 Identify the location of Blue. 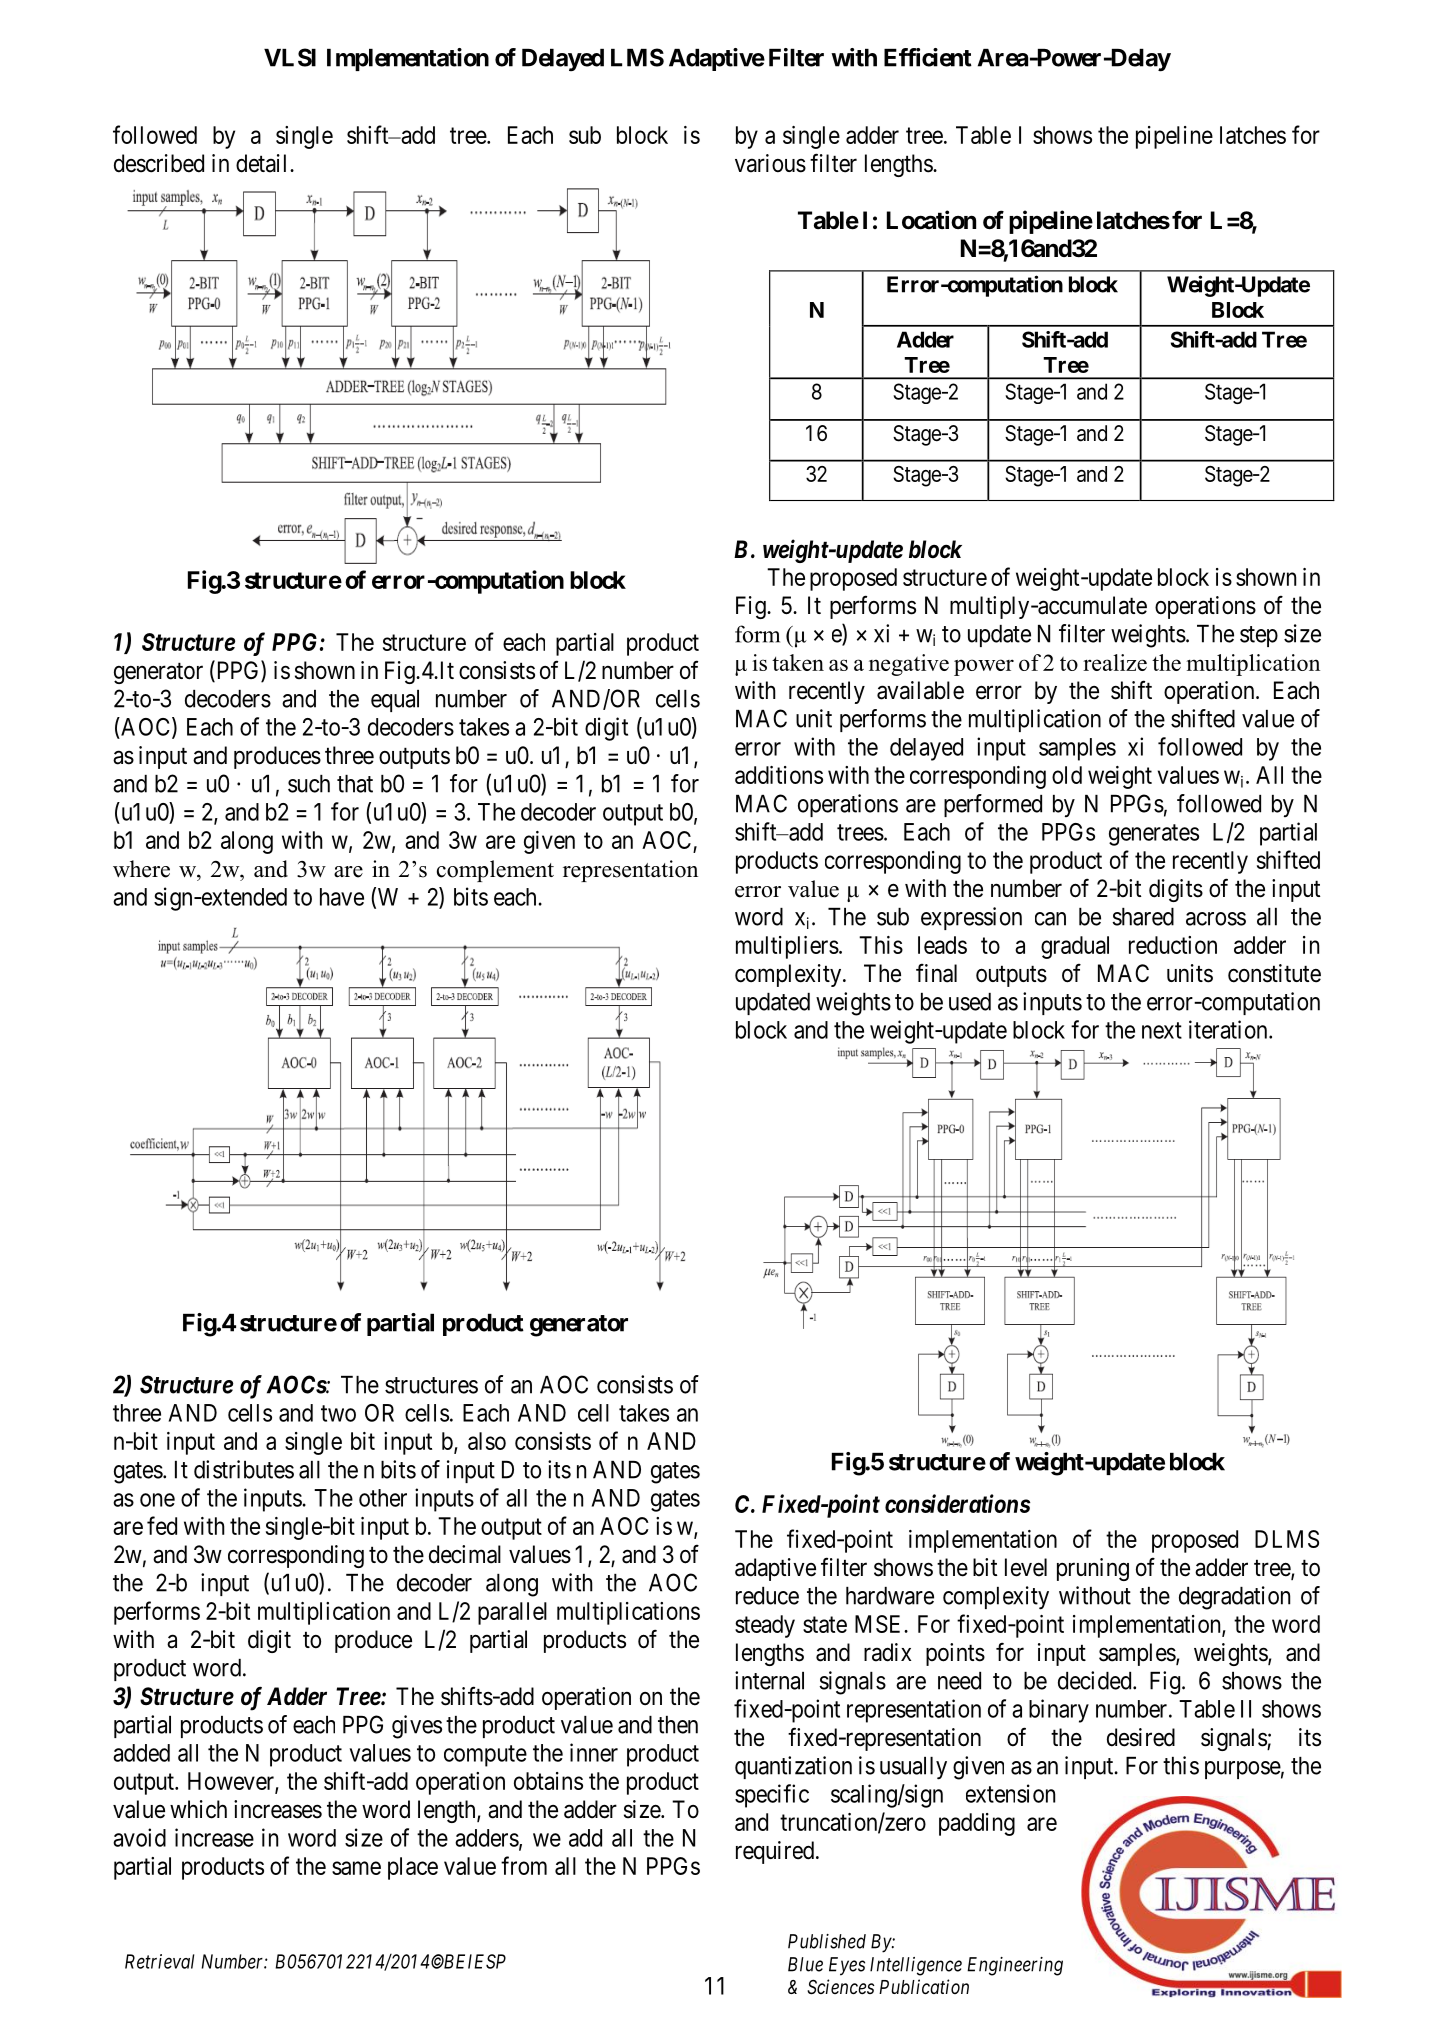
(805, 1964).
